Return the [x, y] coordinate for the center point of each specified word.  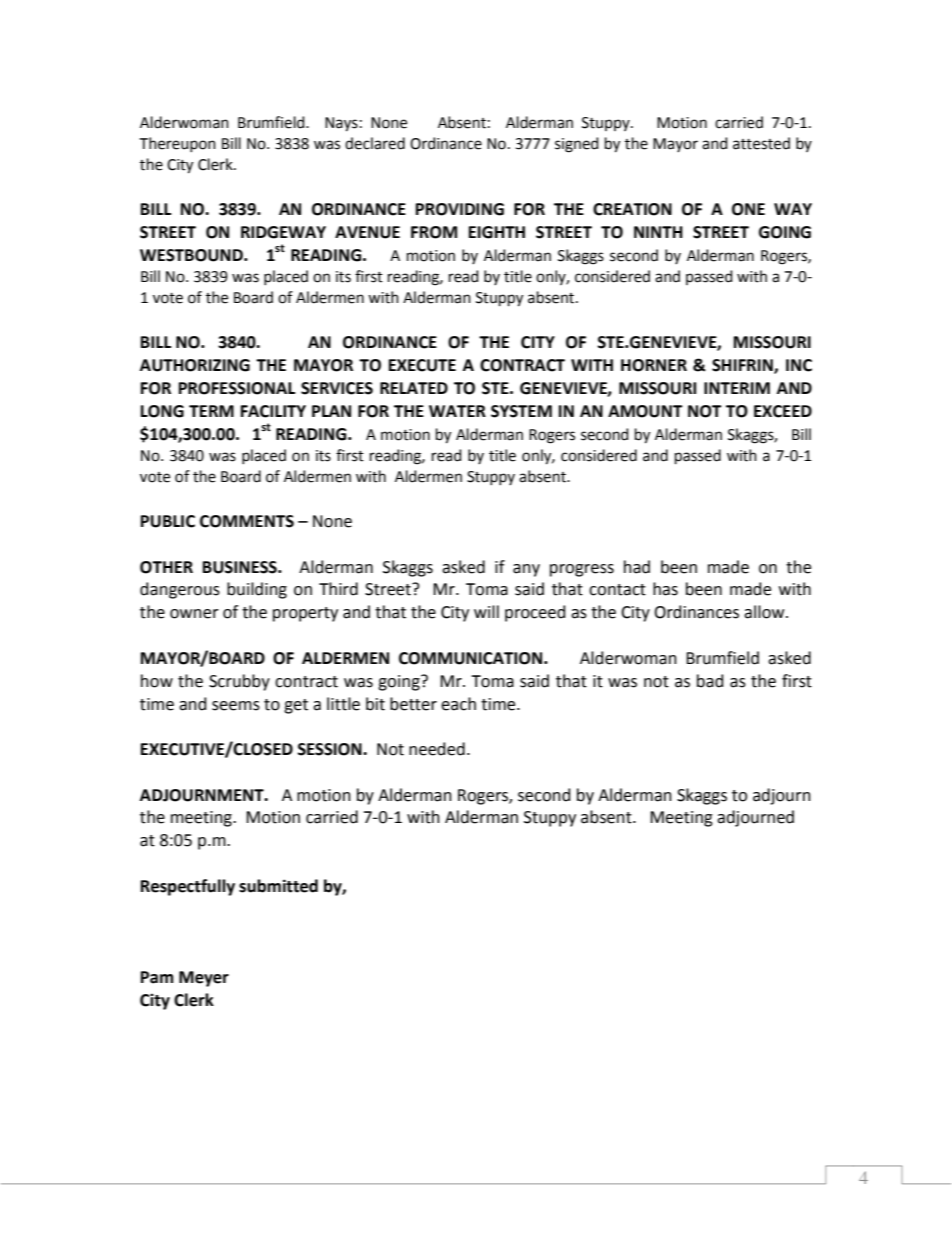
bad [710, 681]
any [526, 570]
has [665, 589]
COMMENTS [247, 521]
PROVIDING [460, 209]
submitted [278, 886]
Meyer [204, 979]
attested [761, 143]
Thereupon [177, 144]
